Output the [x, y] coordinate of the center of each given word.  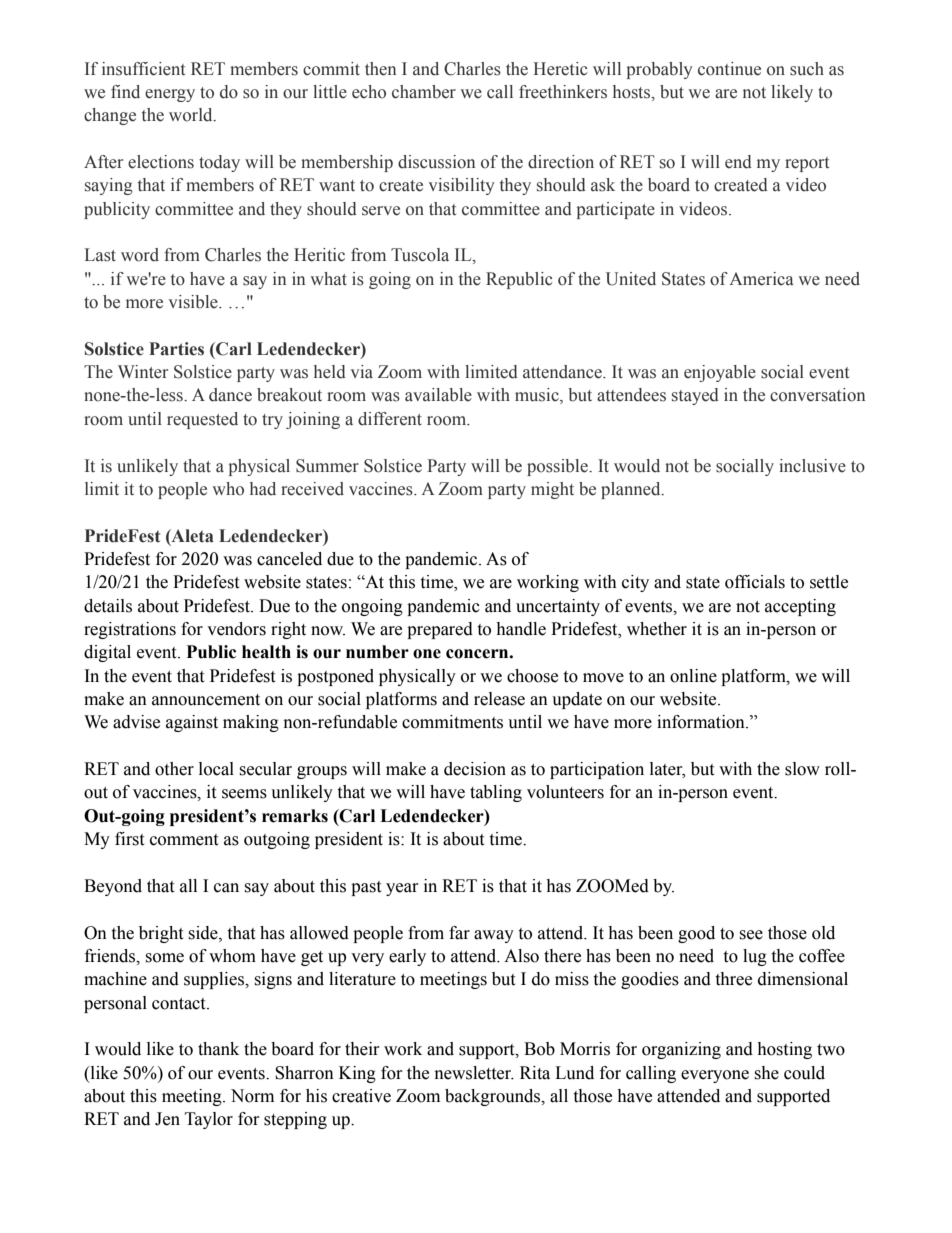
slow [802, 769]
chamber [424, 92]
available [438, 395]
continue [729, 69]
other [174, 769]
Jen [167, 1119]
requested [202, 420]
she [766, 1073]
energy [170, 95]
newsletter [474, 1073]
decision [475, 769]
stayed [695, 396]
